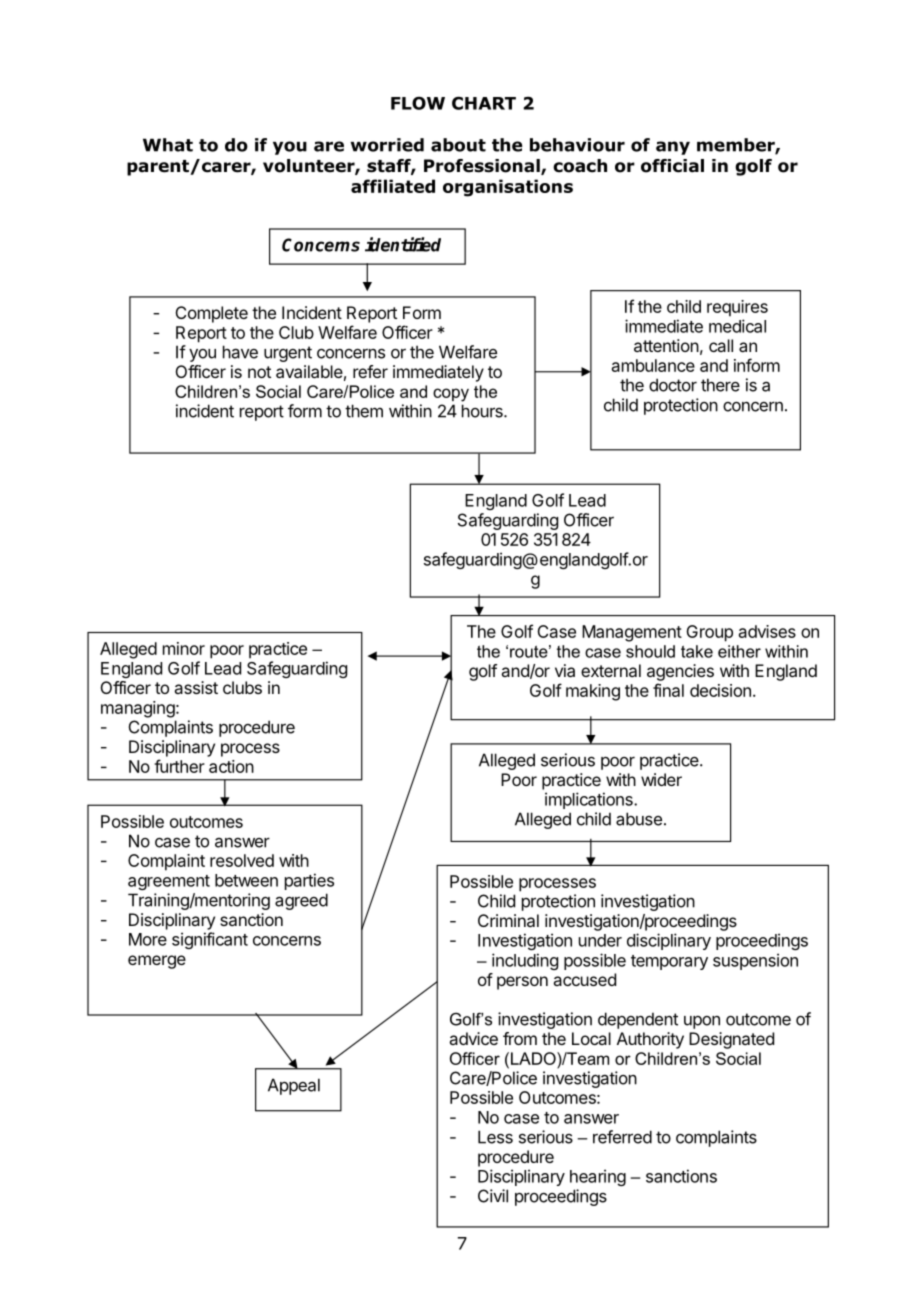 This screenshot has height=1308, width=924. I want to click on via, so click(565, 670).
